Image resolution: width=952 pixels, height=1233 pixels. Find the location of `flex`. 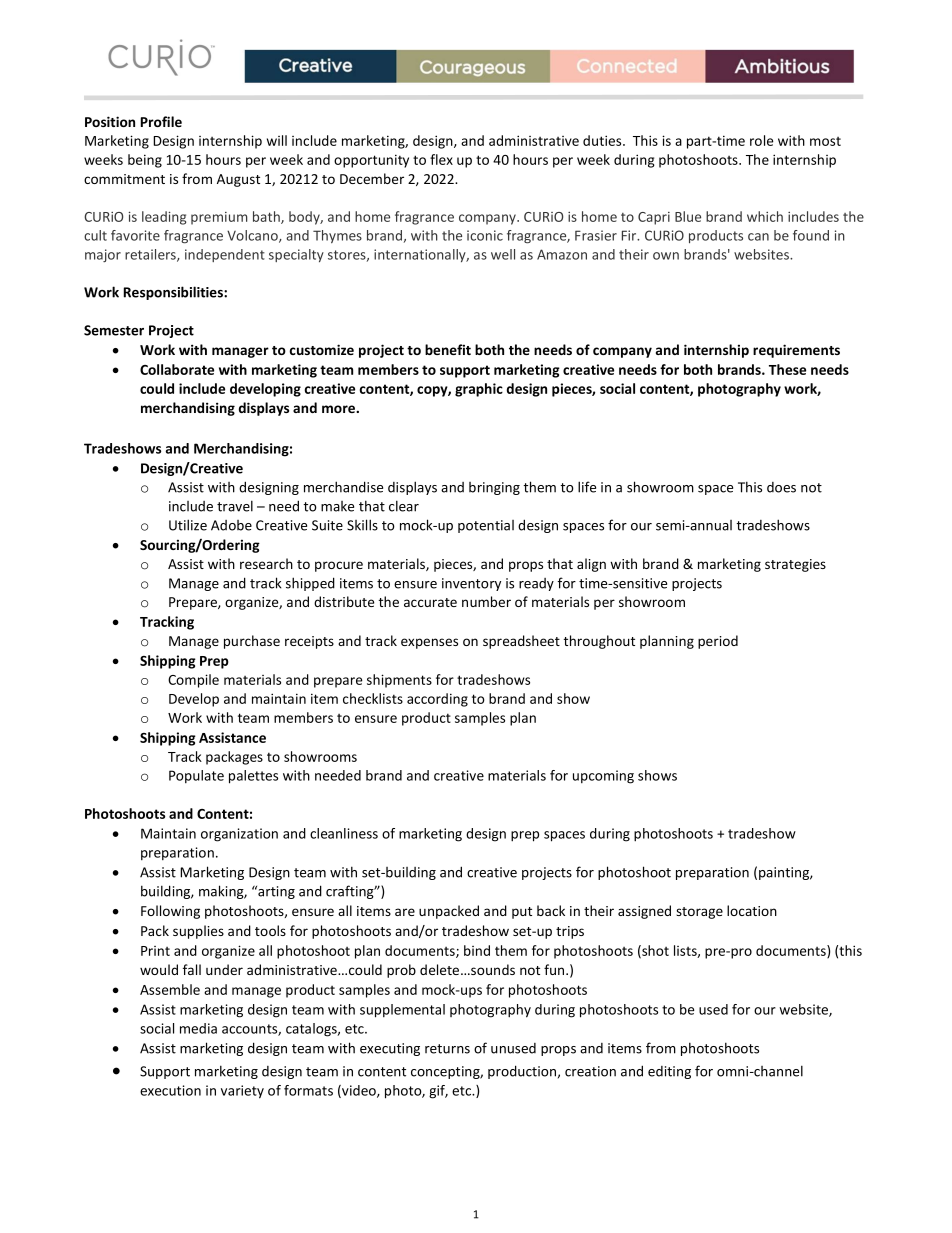

flex is located at coordinates (441, 159).
